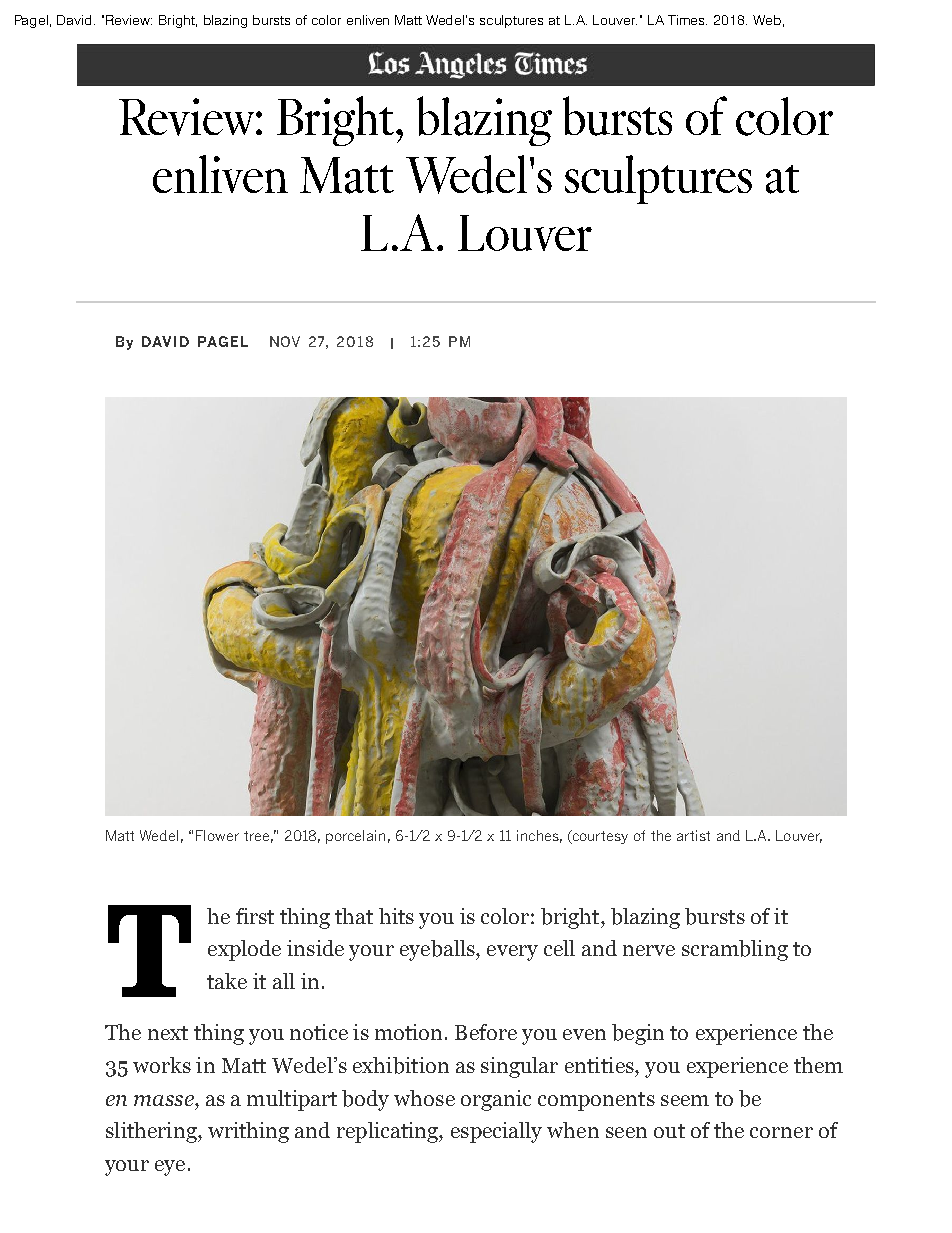 The image size is (952, 1233). I want to click on organic, so click(496, 1100).
